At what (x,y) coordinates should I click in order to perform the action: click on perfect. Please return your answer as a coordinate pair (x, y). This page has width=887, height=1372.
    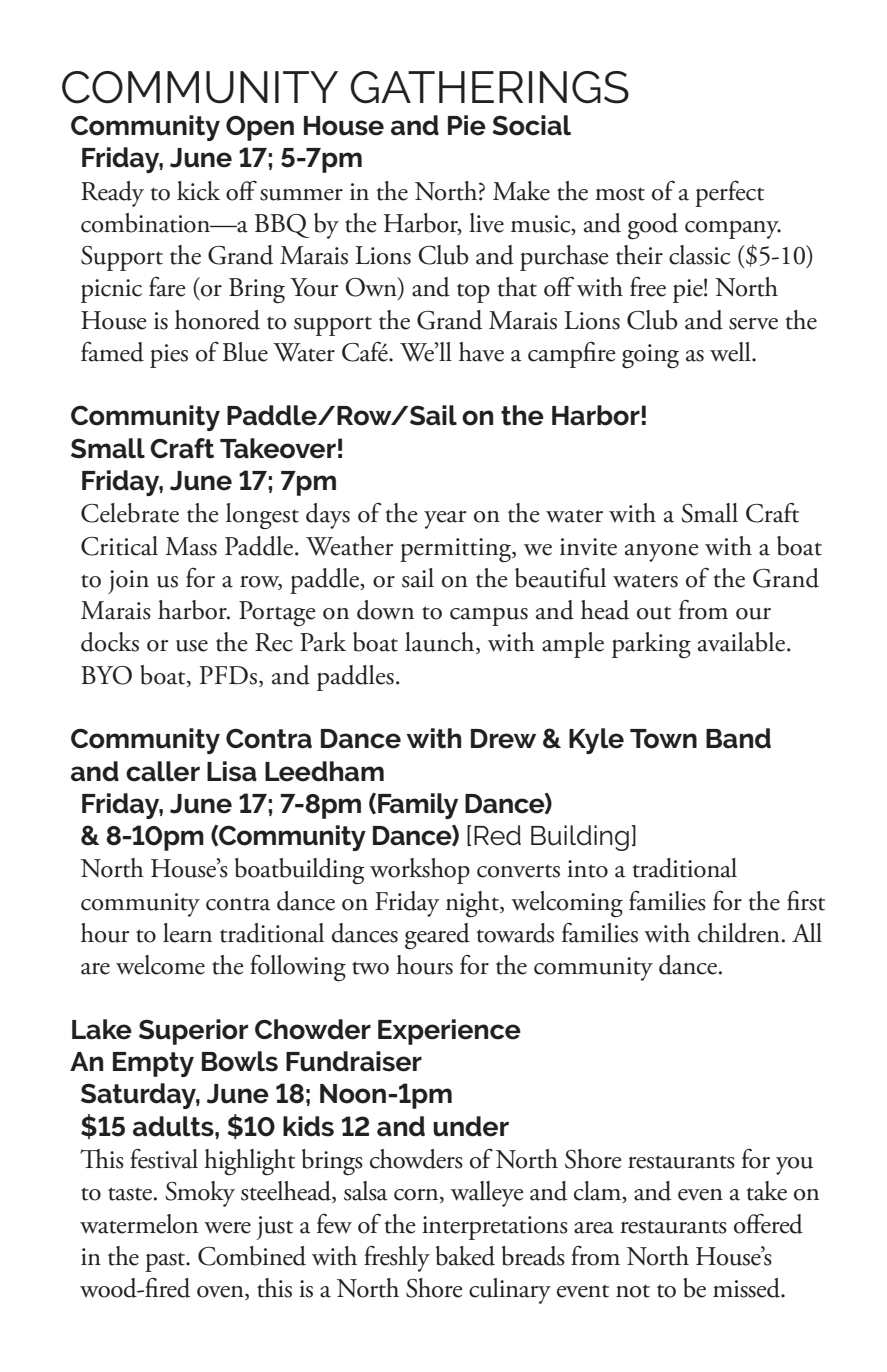
    Looking at the image, I should click on (729, 194).
